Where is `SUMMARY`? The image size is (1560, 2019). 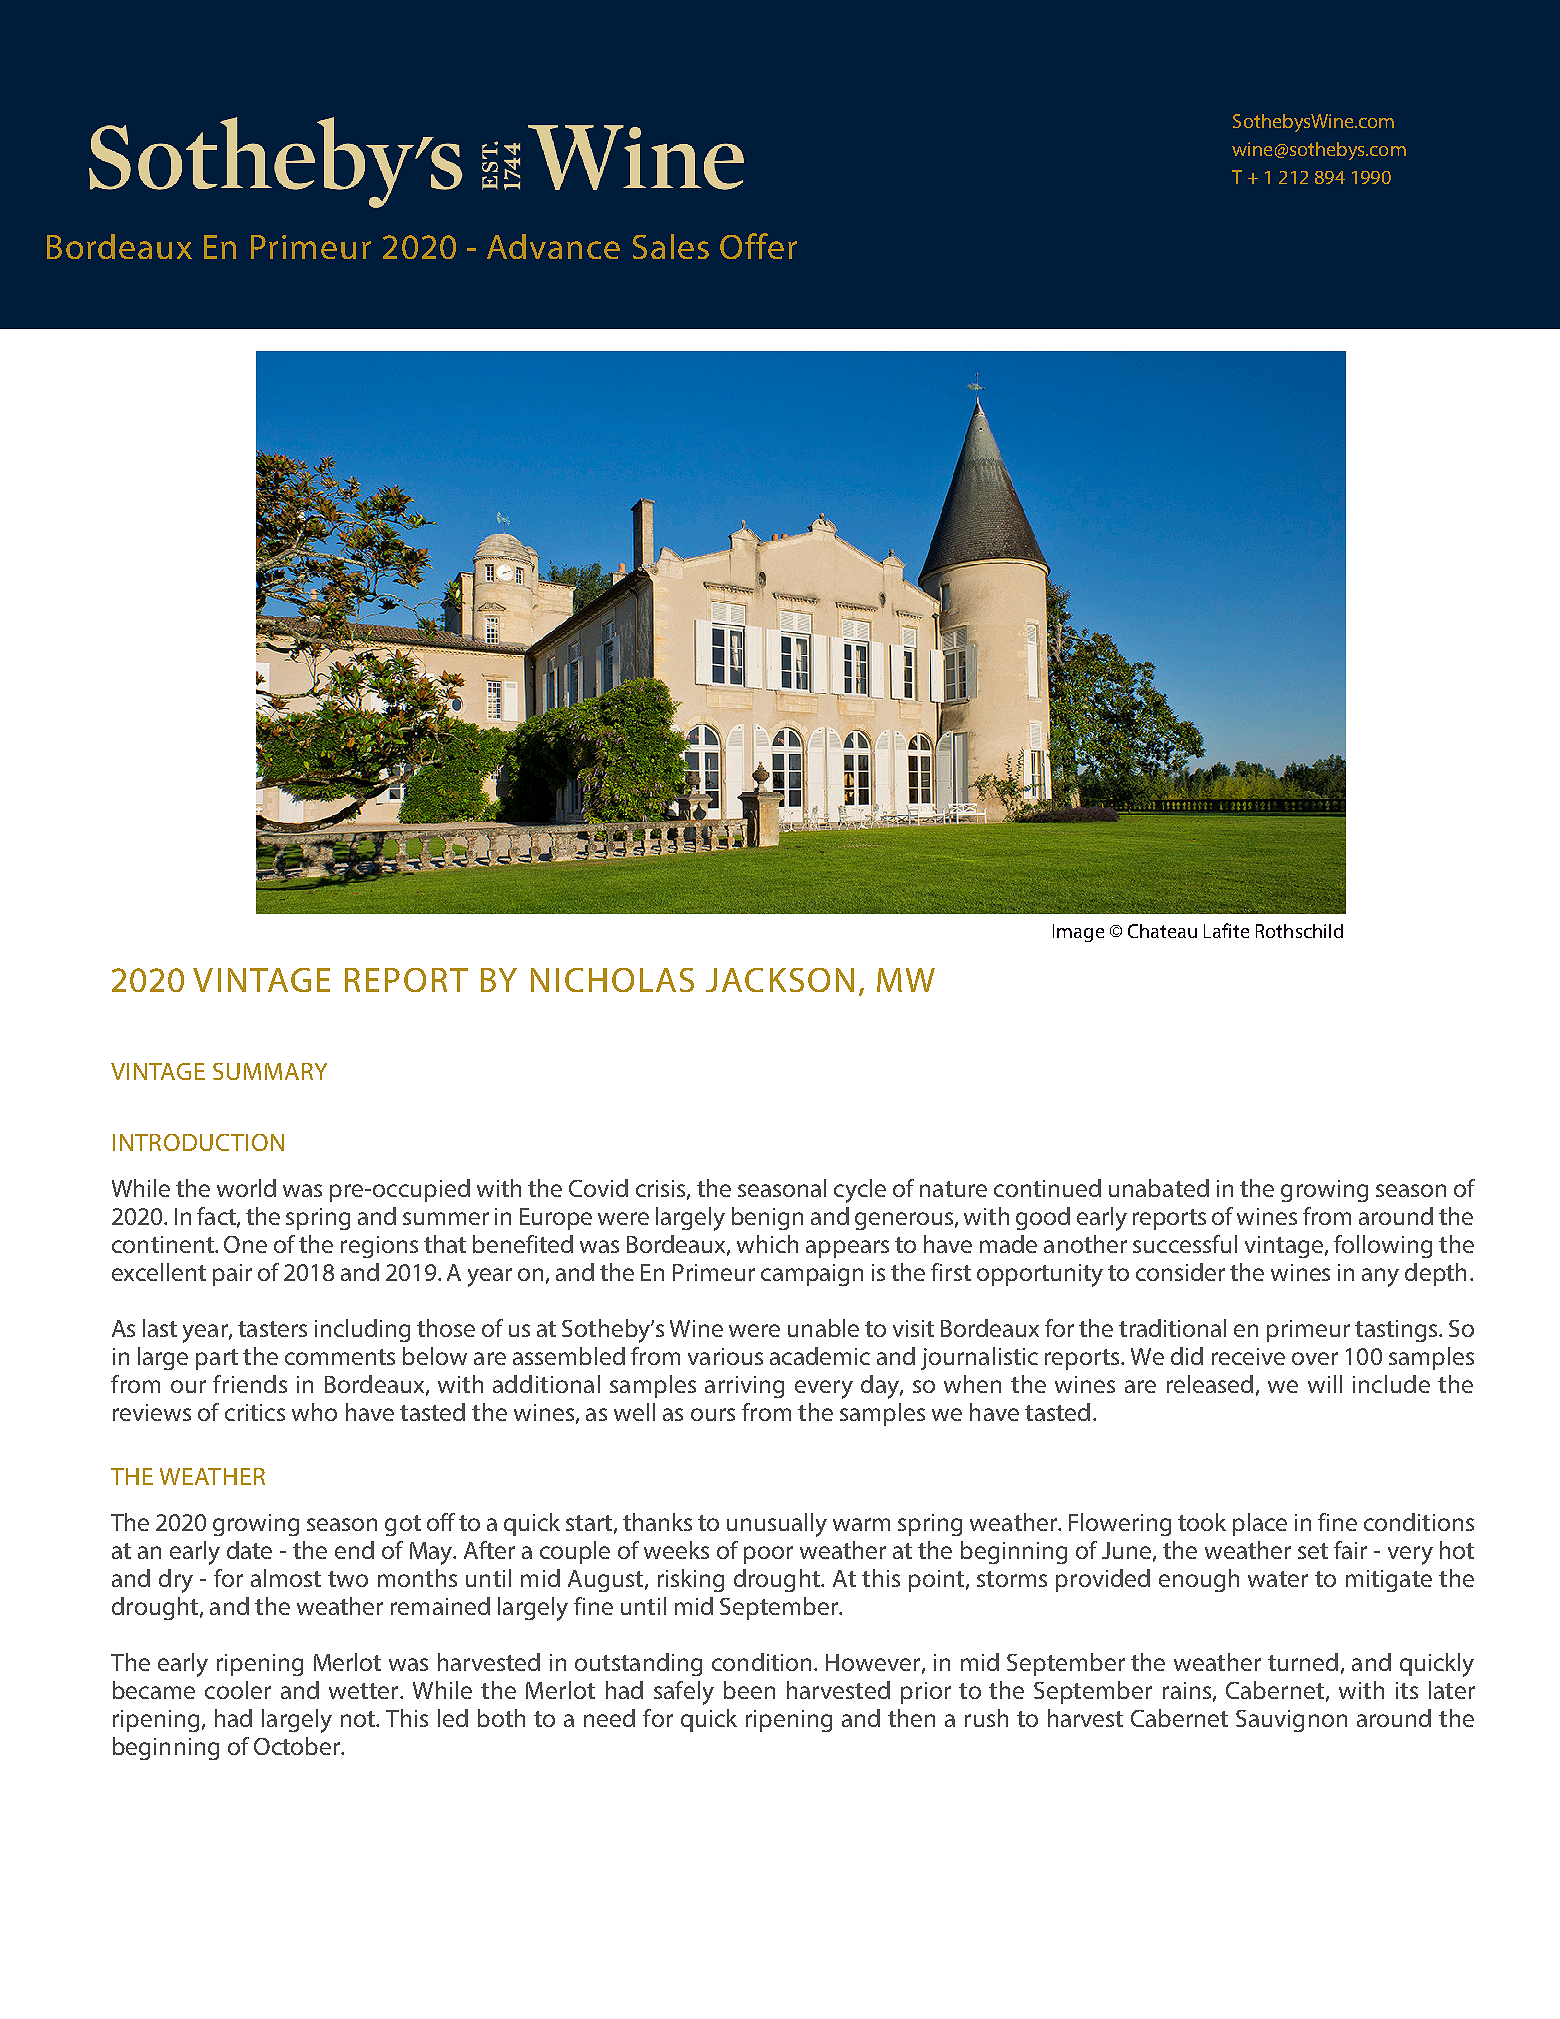
SUMMARY is located at coordinates (270, 1071).
